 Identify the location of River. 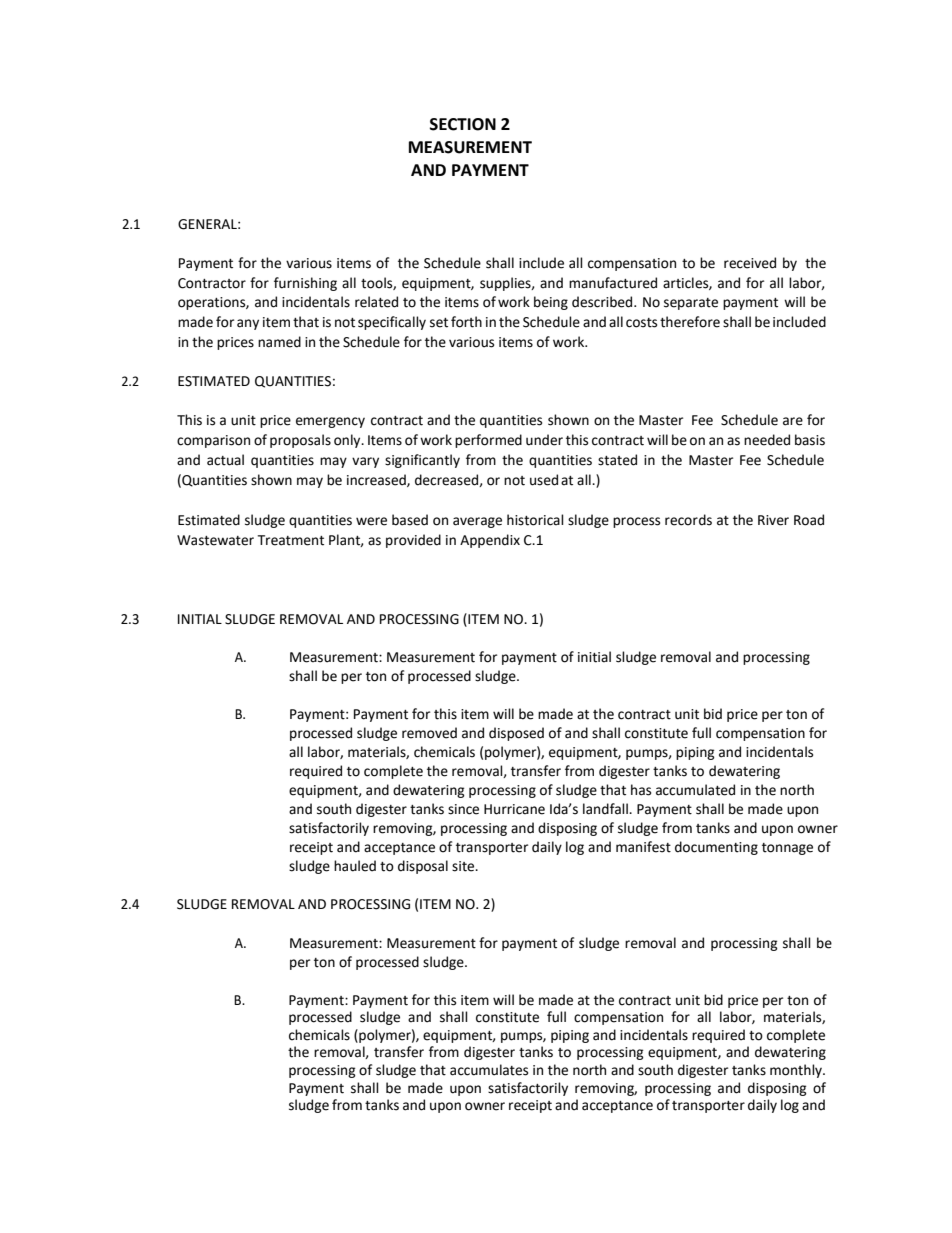
(773, 520).
